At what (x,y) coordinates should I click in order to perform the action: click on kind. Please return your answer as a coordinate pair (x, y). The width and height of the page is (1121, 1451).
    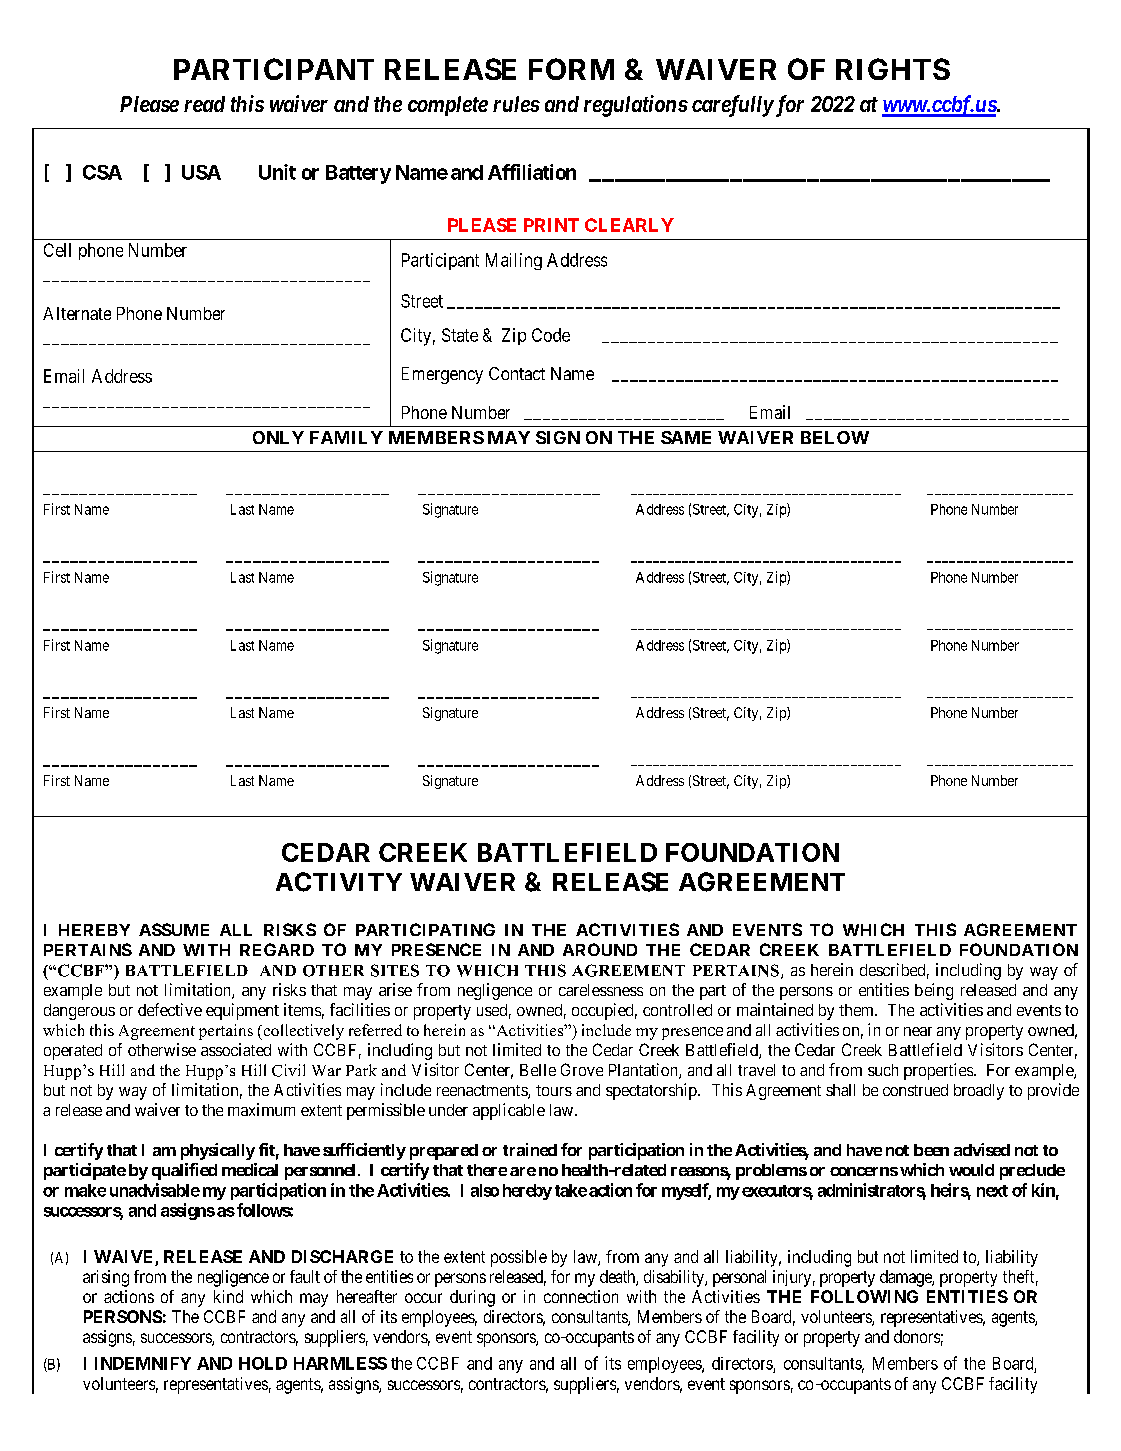
    Looking at the image, I should click on (228, 1296).
